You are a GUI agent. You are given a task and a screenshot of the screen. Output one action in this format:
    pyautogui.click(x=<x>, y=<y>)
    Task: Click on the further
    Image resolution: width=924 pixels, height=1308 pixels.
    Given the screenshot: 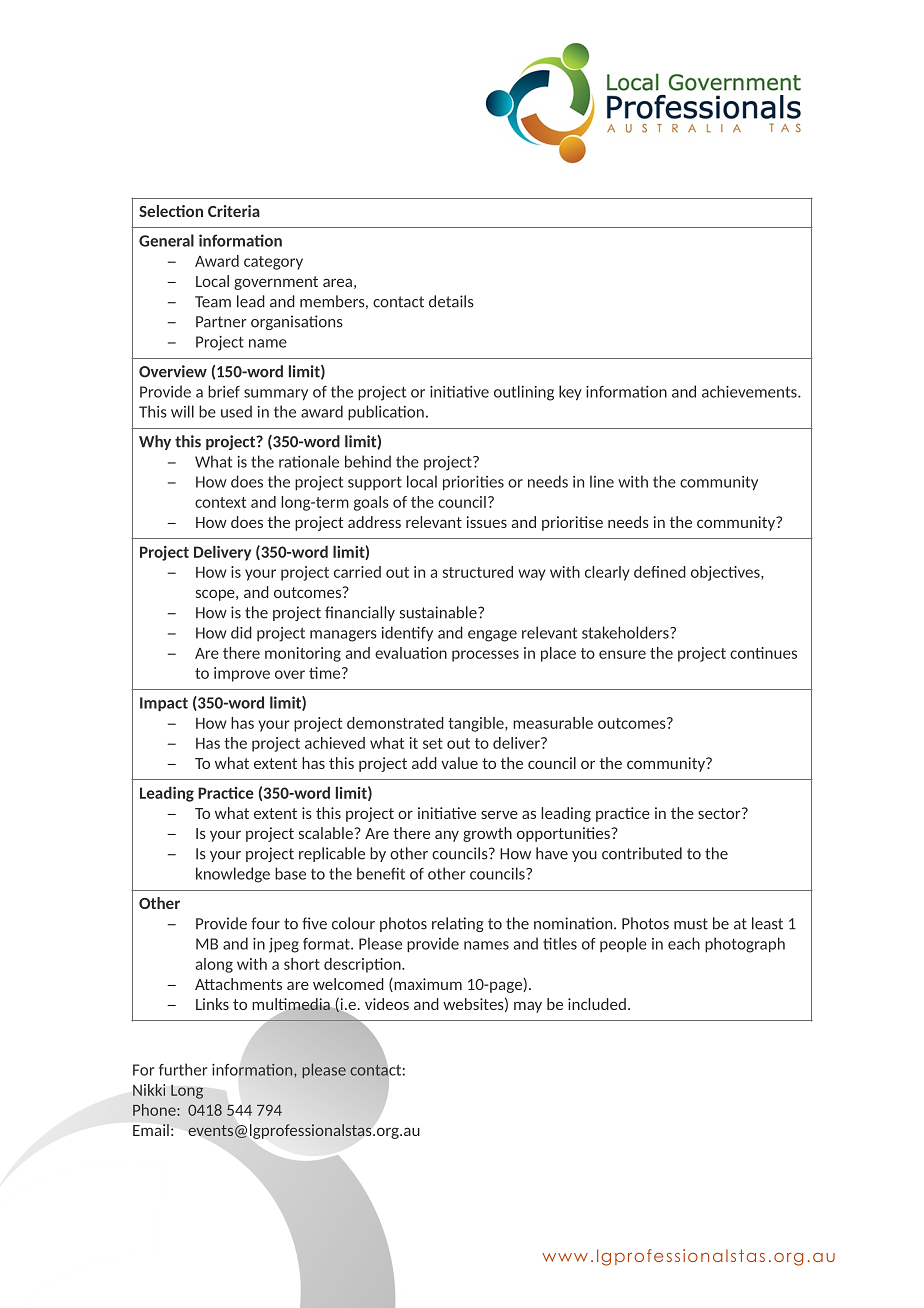 What is the action you would take?
    pyautogui.click(x=183, y=1069)
